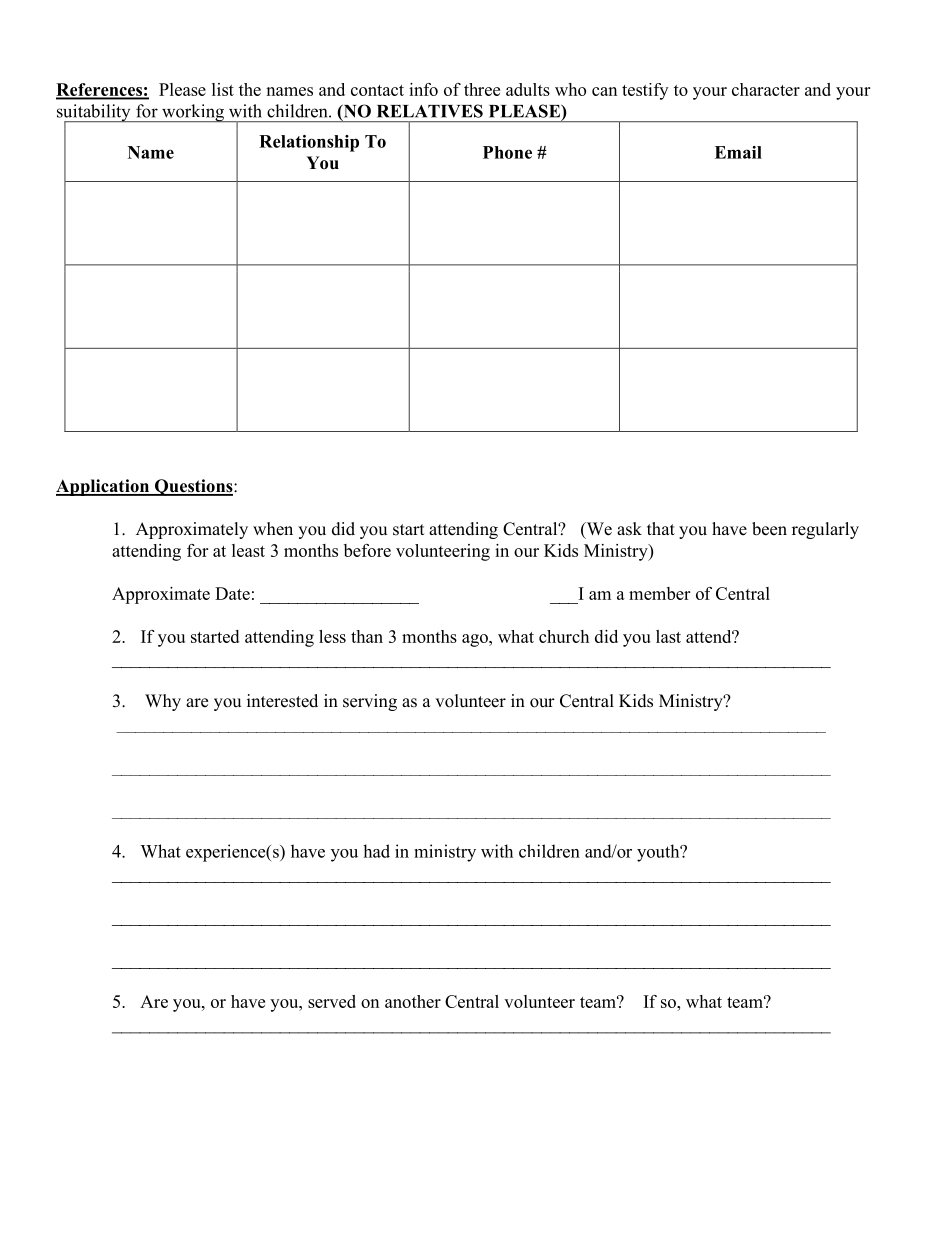 Image resolution: width=952 pixels, height=1233 pixels. Describe the element at coordinates (766, 89) in the screenshot. I see `character` at that location.
